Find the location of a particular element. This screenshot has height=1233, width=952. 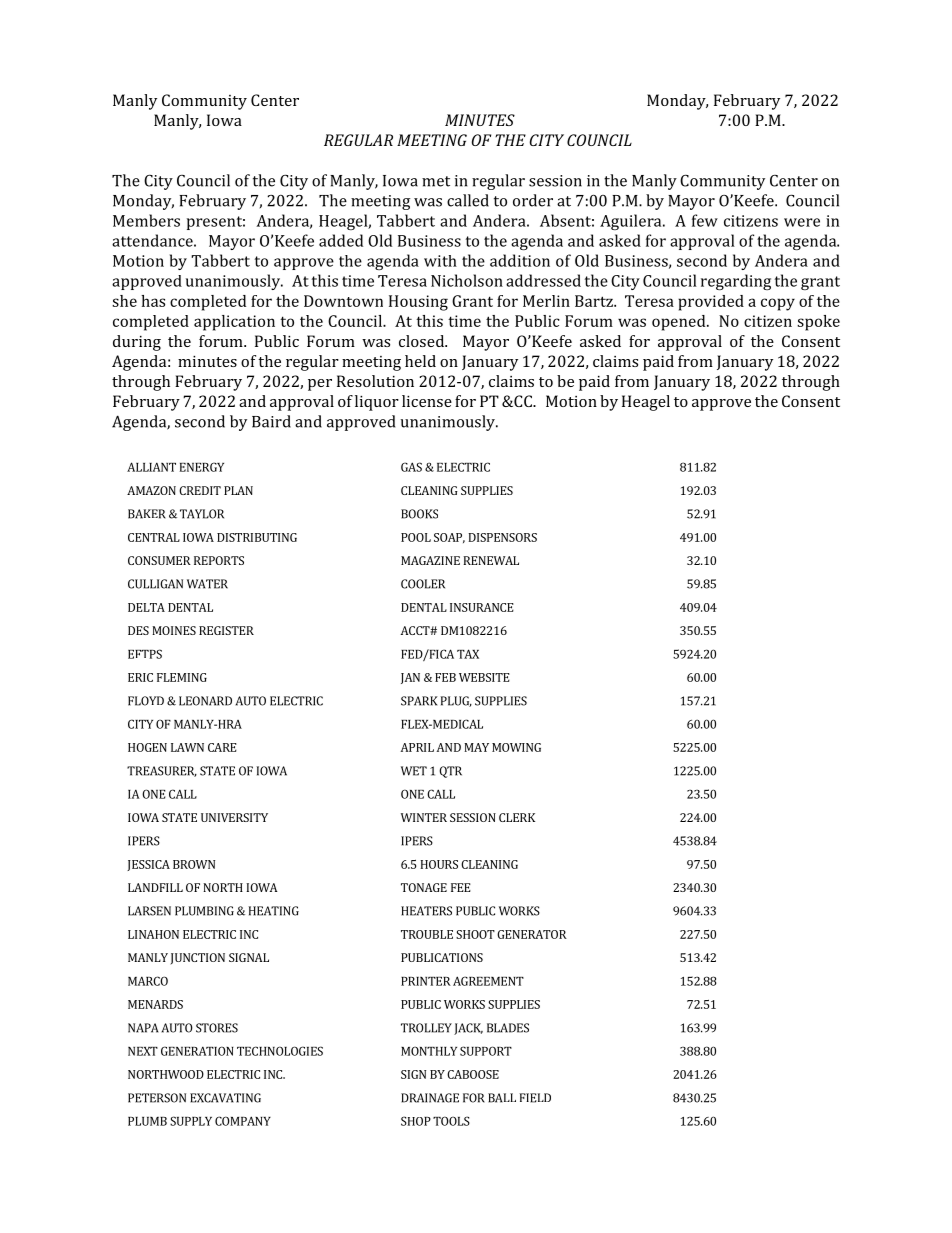

opened is located at coordinates (680, 323).
